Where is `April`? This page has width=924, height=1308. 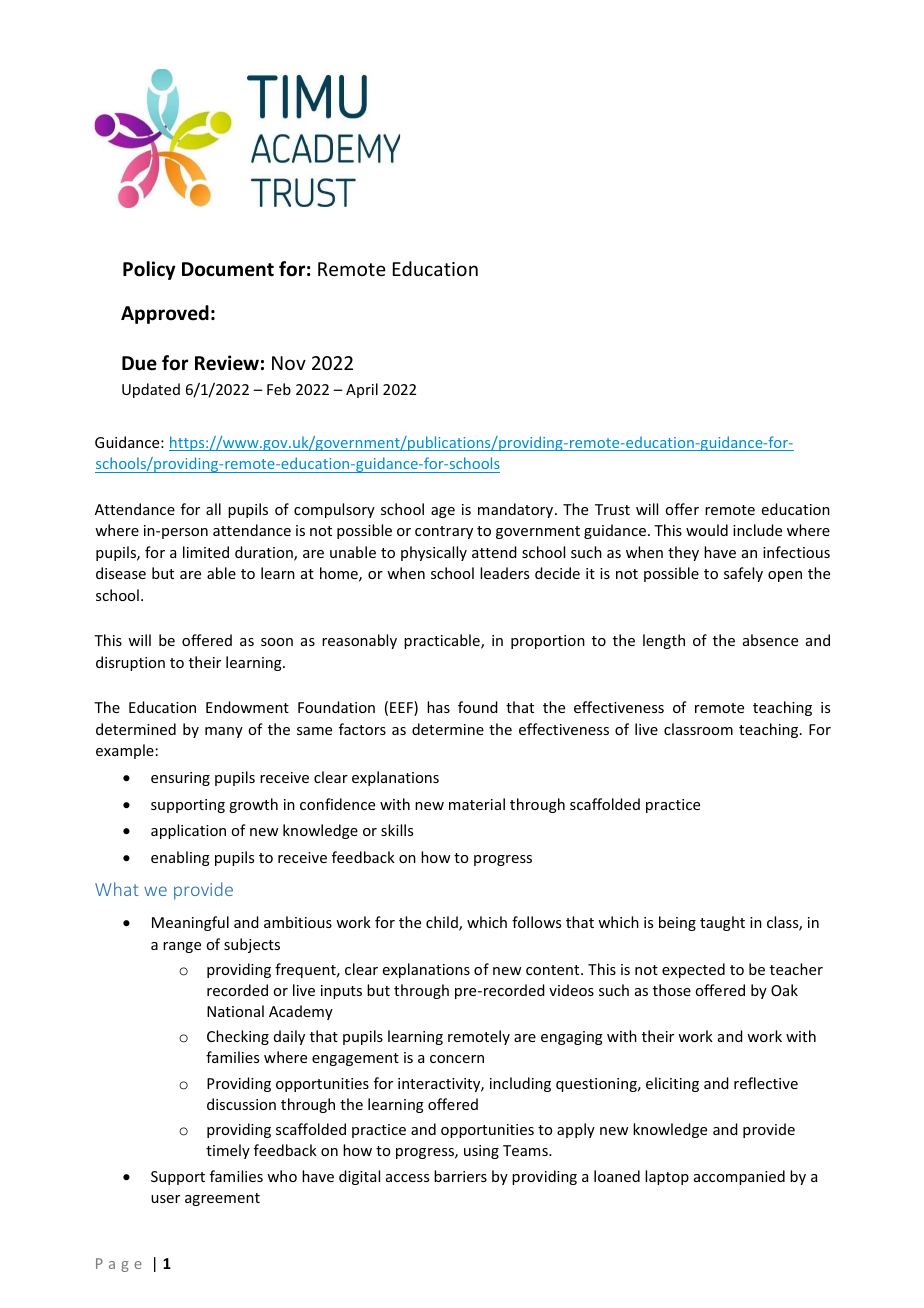
April is located at coordinates (362, 390).
